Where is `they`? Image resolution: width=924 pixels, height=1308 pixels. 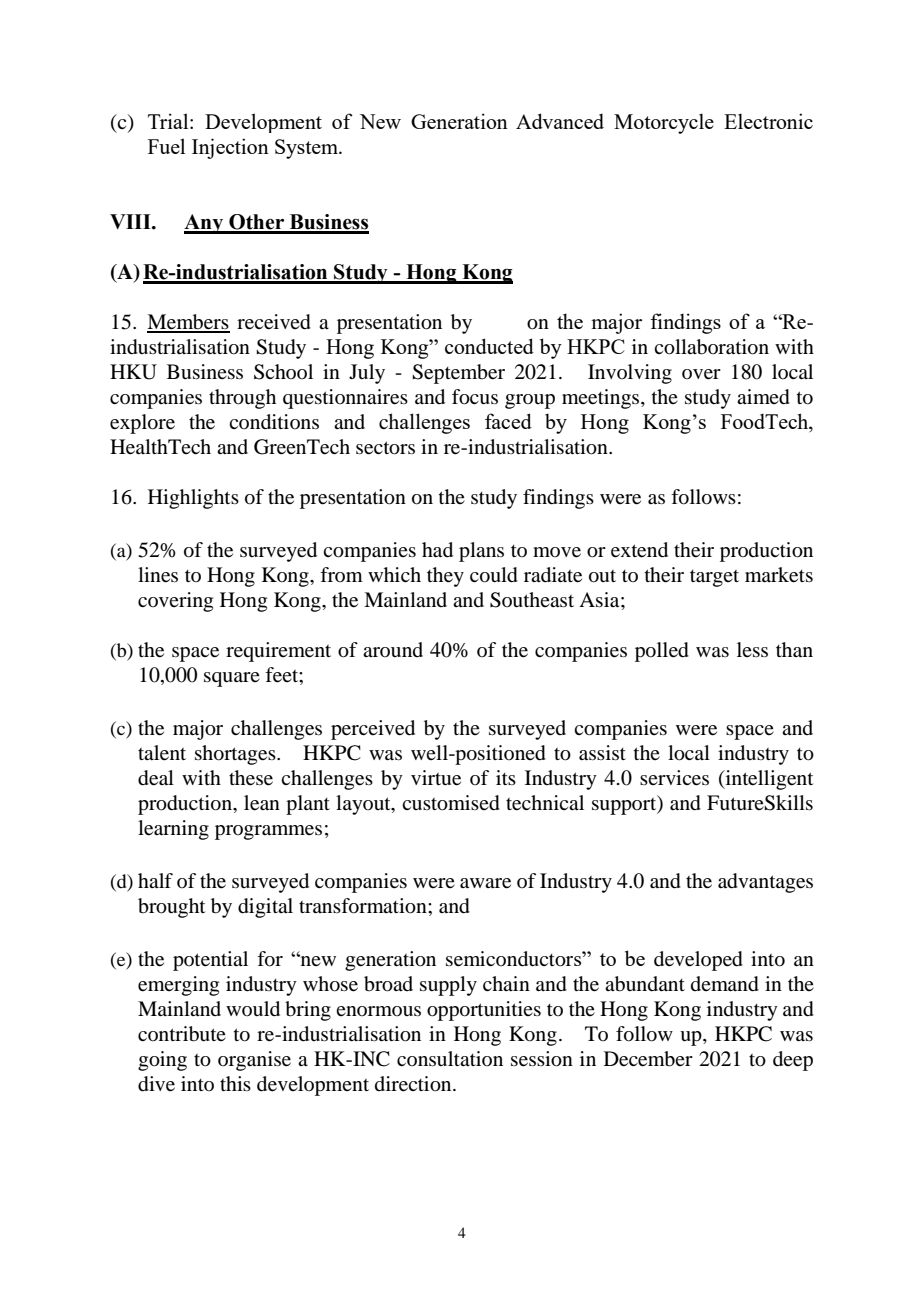
they is located at coordinates (445, 577).
